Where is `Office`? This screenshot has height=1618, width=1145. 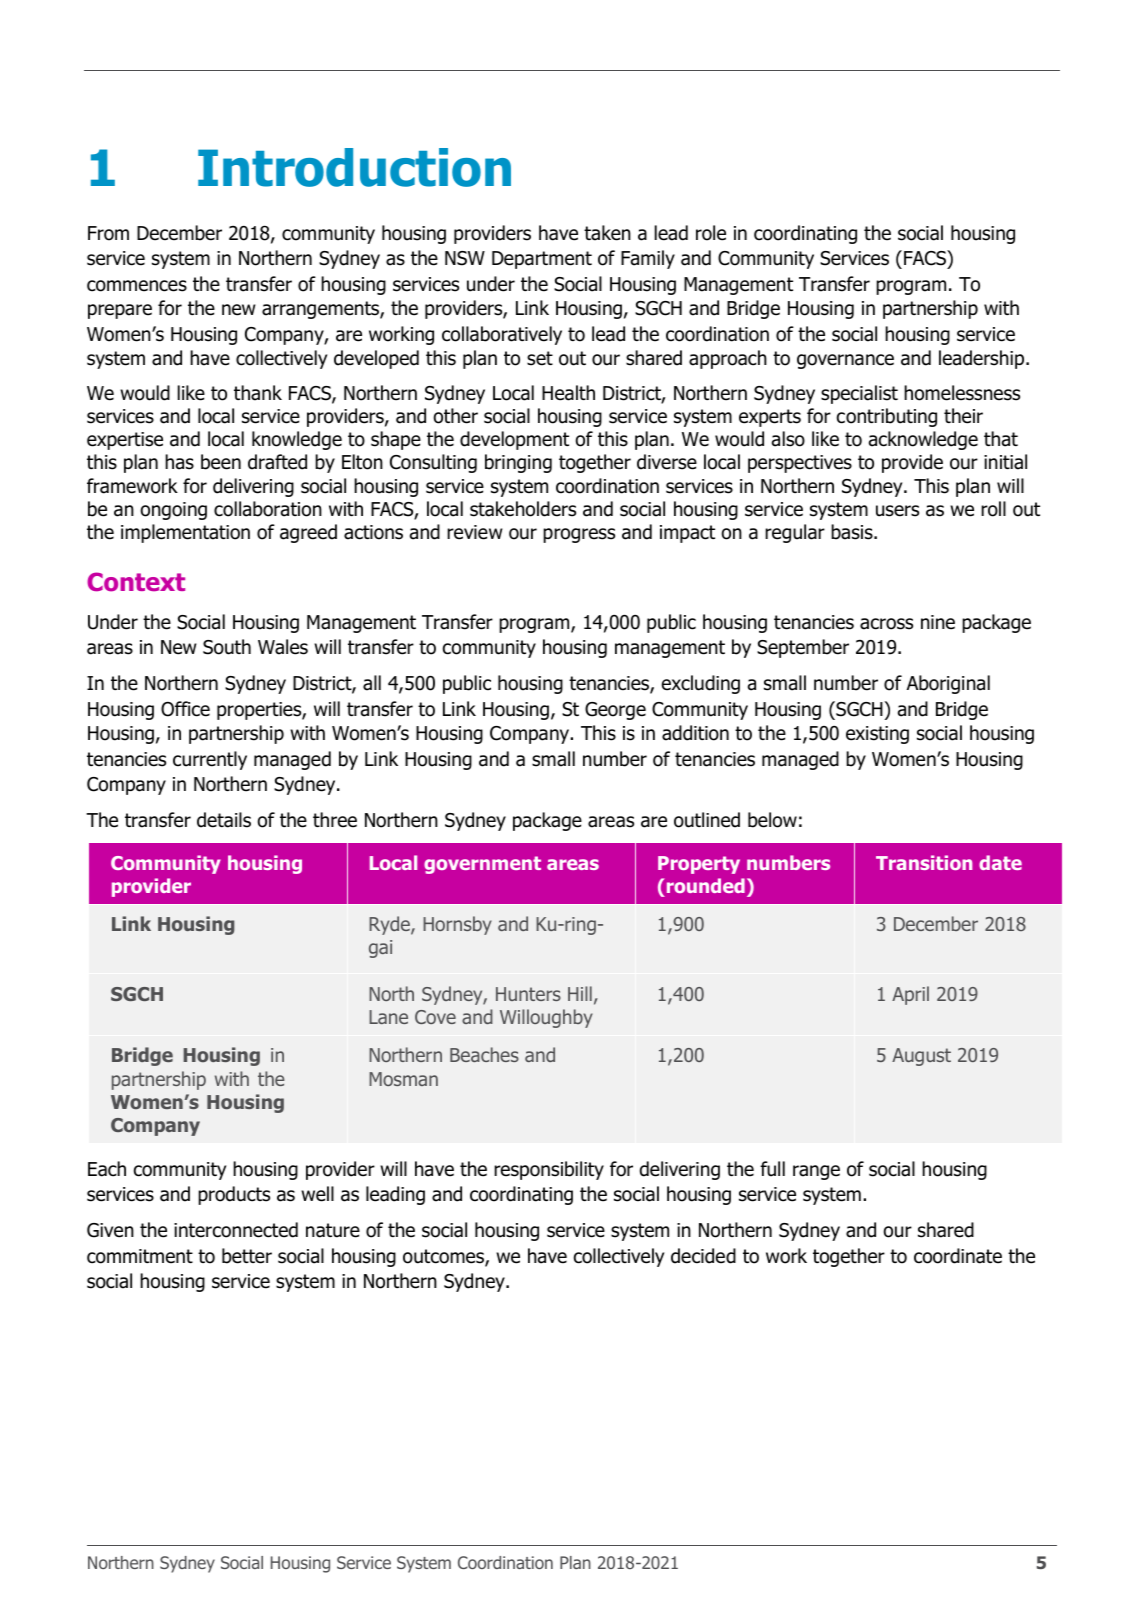
Office is located at coordinates (185, 709).
